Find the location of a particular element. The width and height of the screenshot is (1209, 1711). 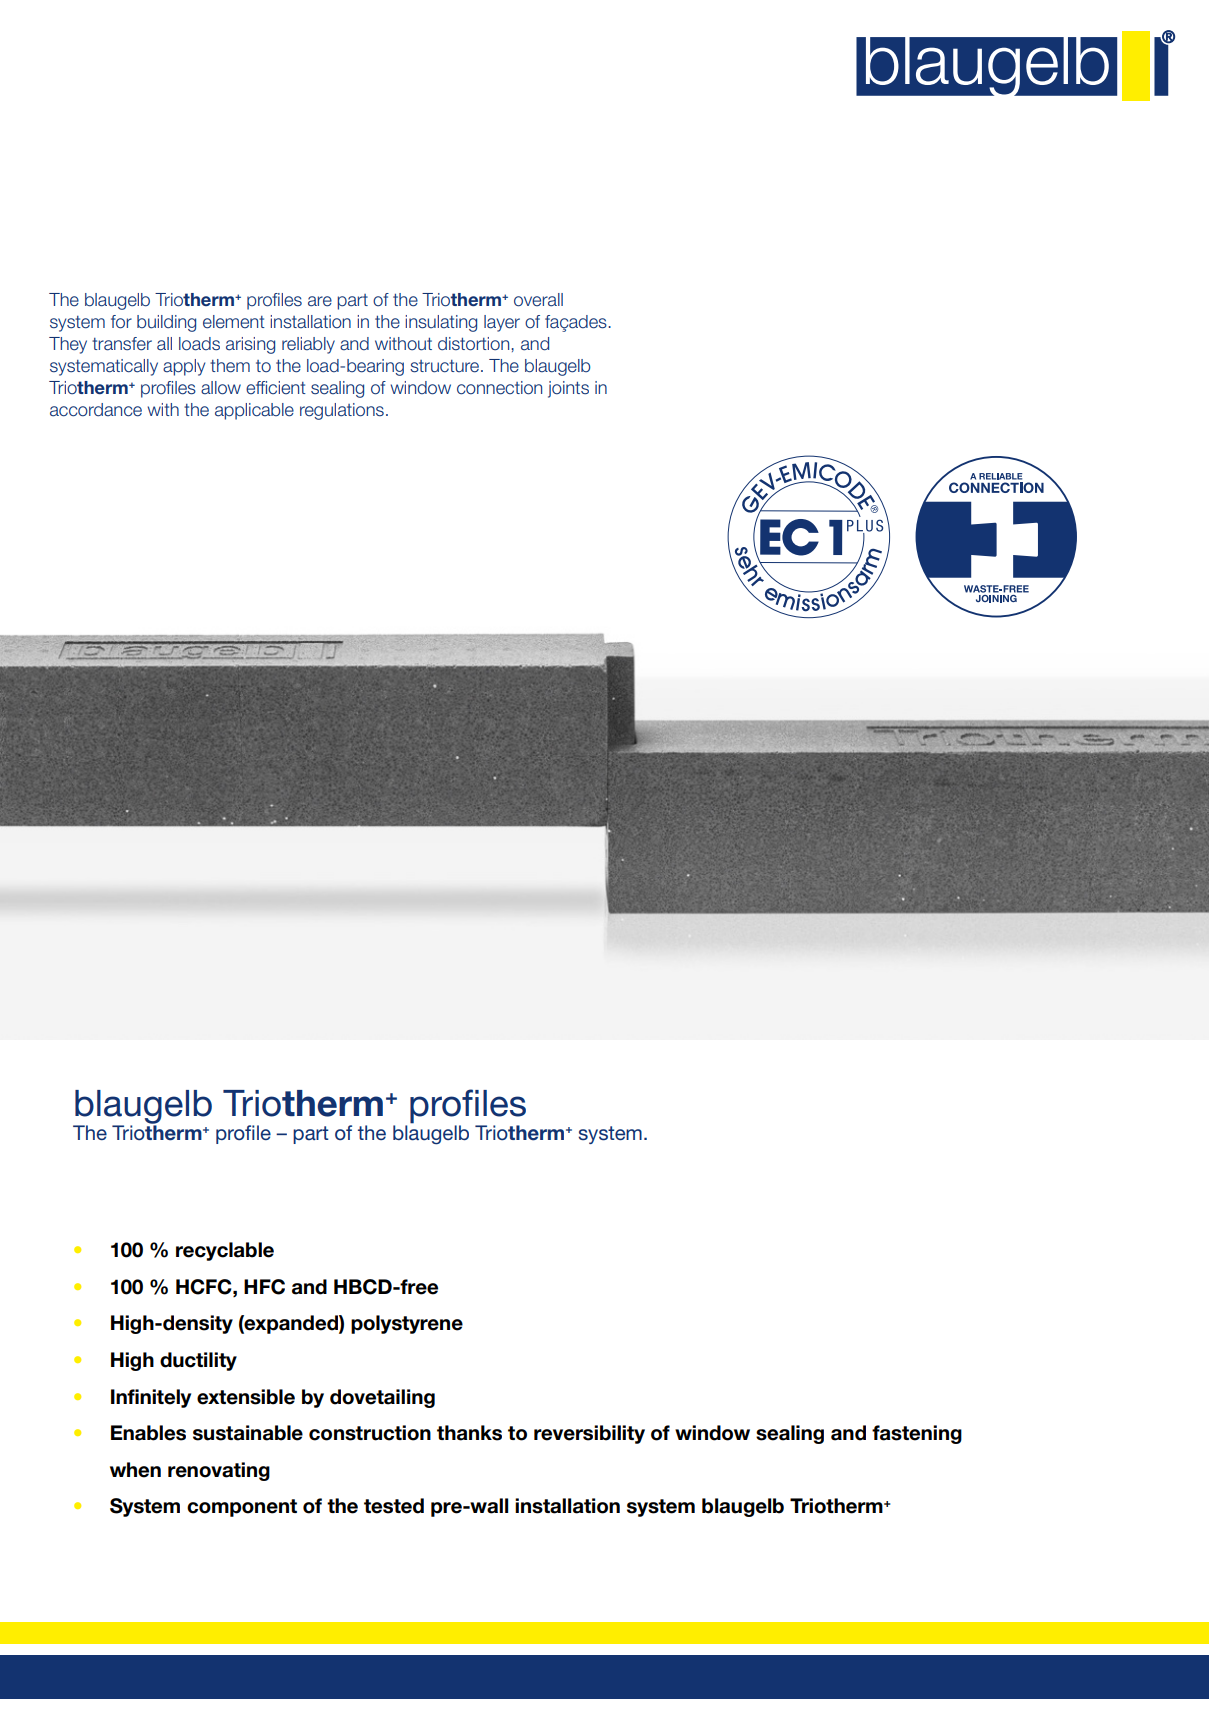

fastening is located at coordinates (917, 1434).
